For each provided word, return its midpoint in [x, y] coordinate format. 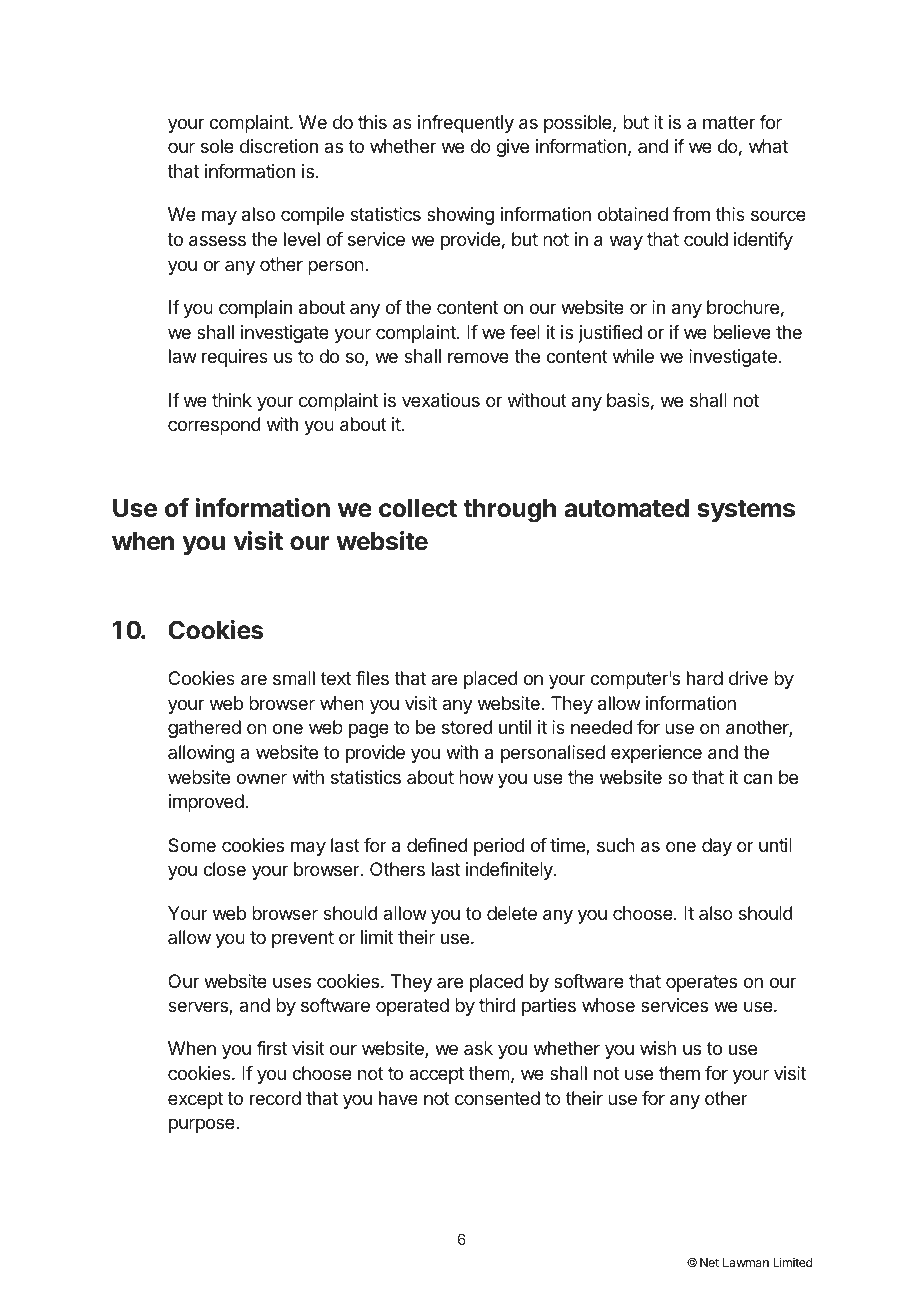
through [509, 511]
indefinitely [510, 871]
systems [746, 511]
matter [729, 123]
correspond [214, 426]
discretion [279, 146]
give [512, 148]
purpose [203, 1125]
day [717, 847]
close [224, 869]
